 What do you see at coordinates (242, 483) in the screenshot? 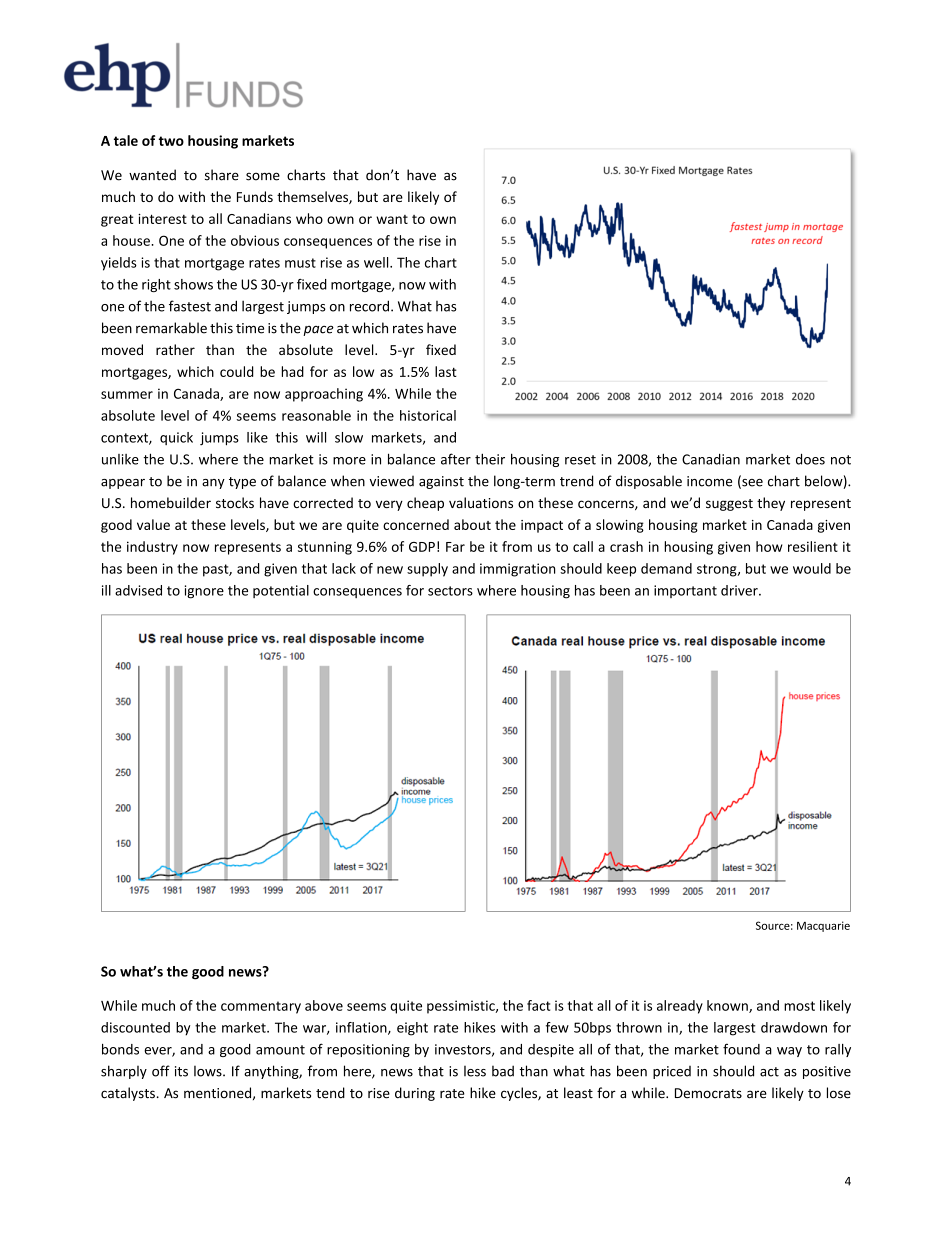
I see `type` at bounding box center [242, 483].
